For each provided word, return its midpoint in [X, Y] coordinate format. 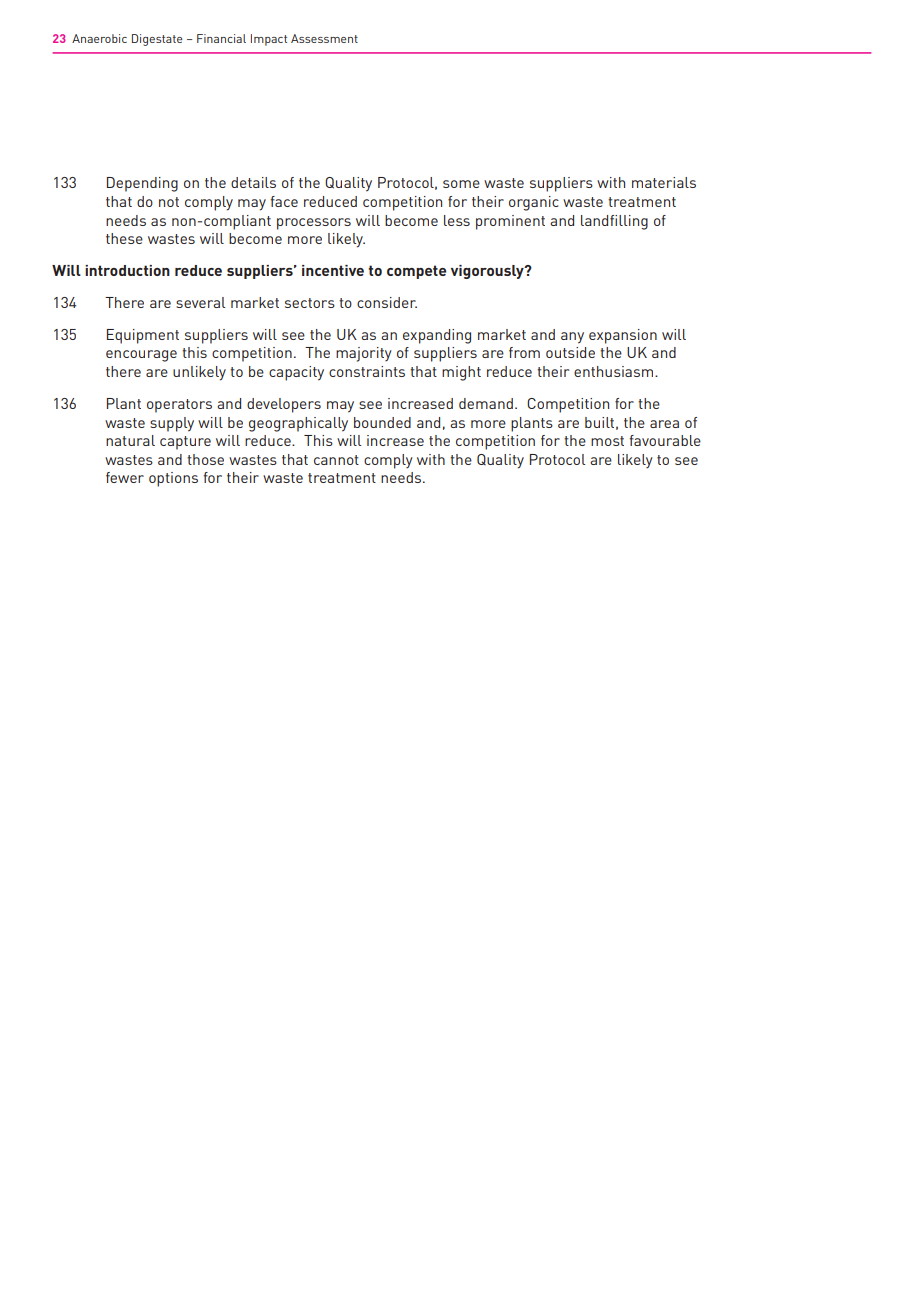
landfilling [614, 222]
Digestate [157, 40]
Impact [269, 40]
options [173, 479]
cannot [336, 460]
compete [416, 272]
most [607, 441]
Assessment [324, 38]
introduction [127, 270]
